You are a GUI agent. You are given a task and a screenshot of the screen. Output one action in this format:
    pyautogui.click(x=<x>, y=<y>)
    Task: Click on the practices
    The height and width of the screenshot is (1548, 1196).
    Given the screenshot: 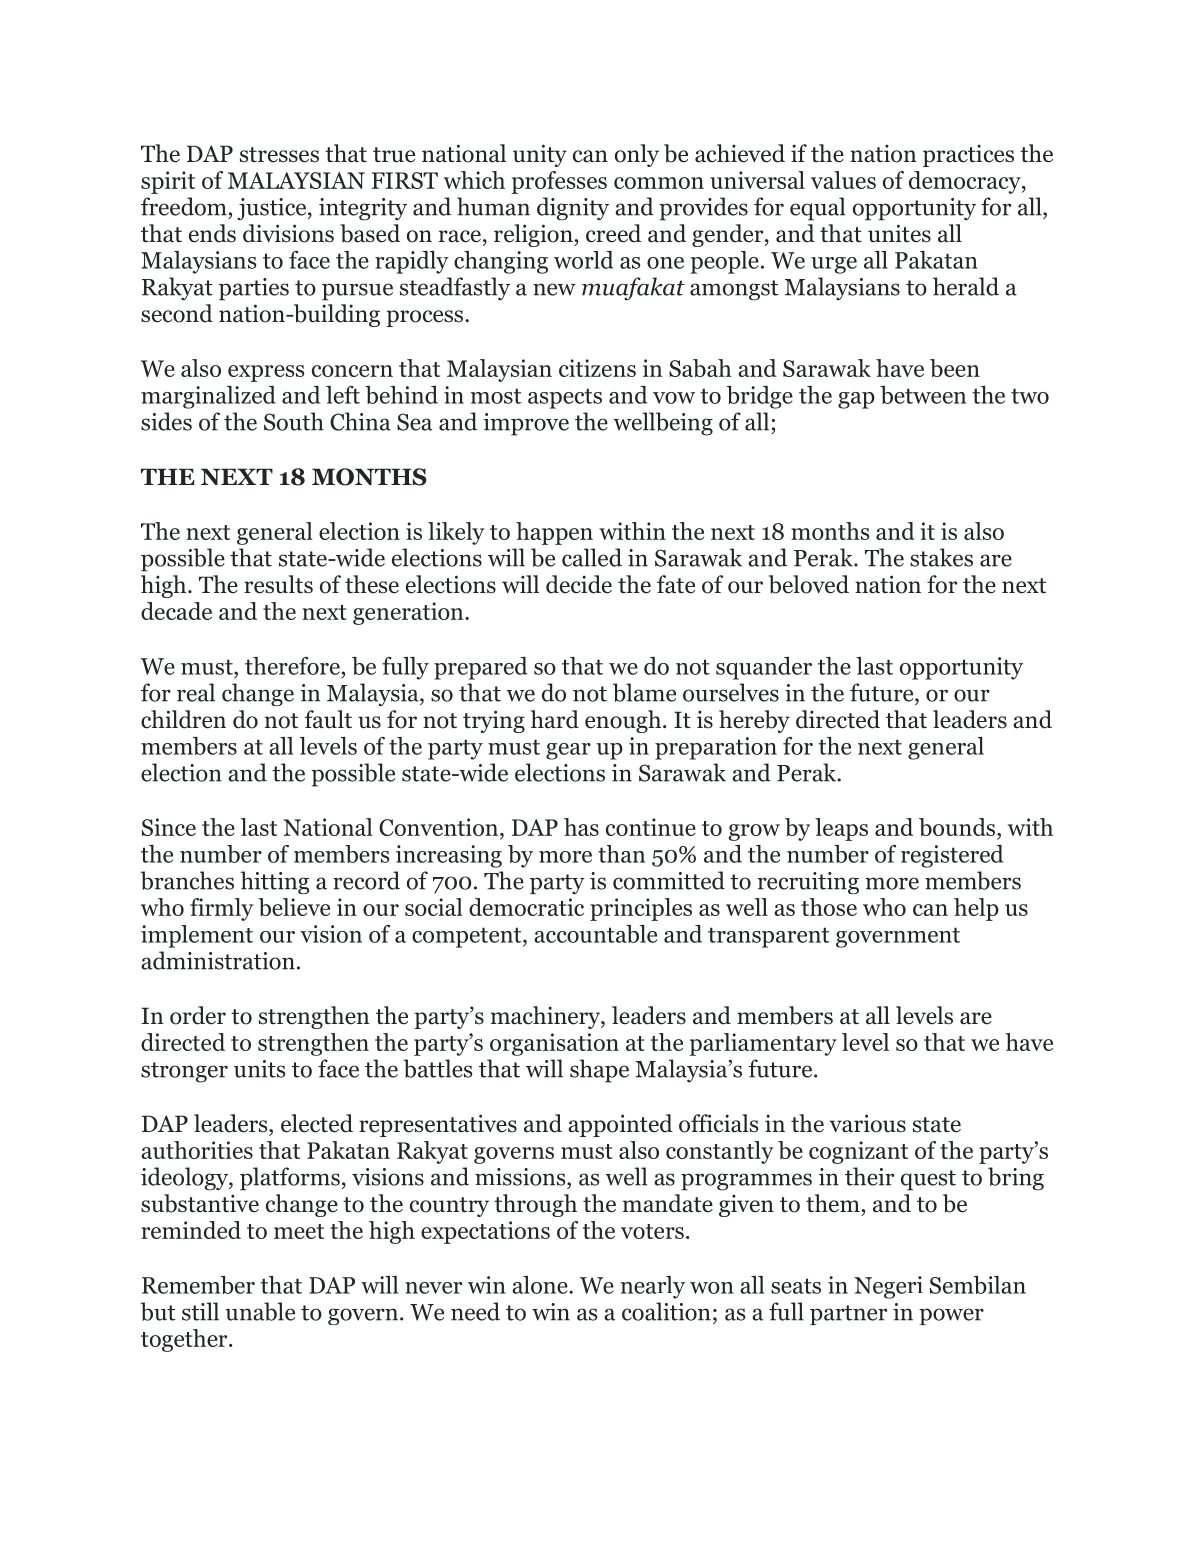 What is the action you would take?
    pyautogui.click(x=968, y=155)
